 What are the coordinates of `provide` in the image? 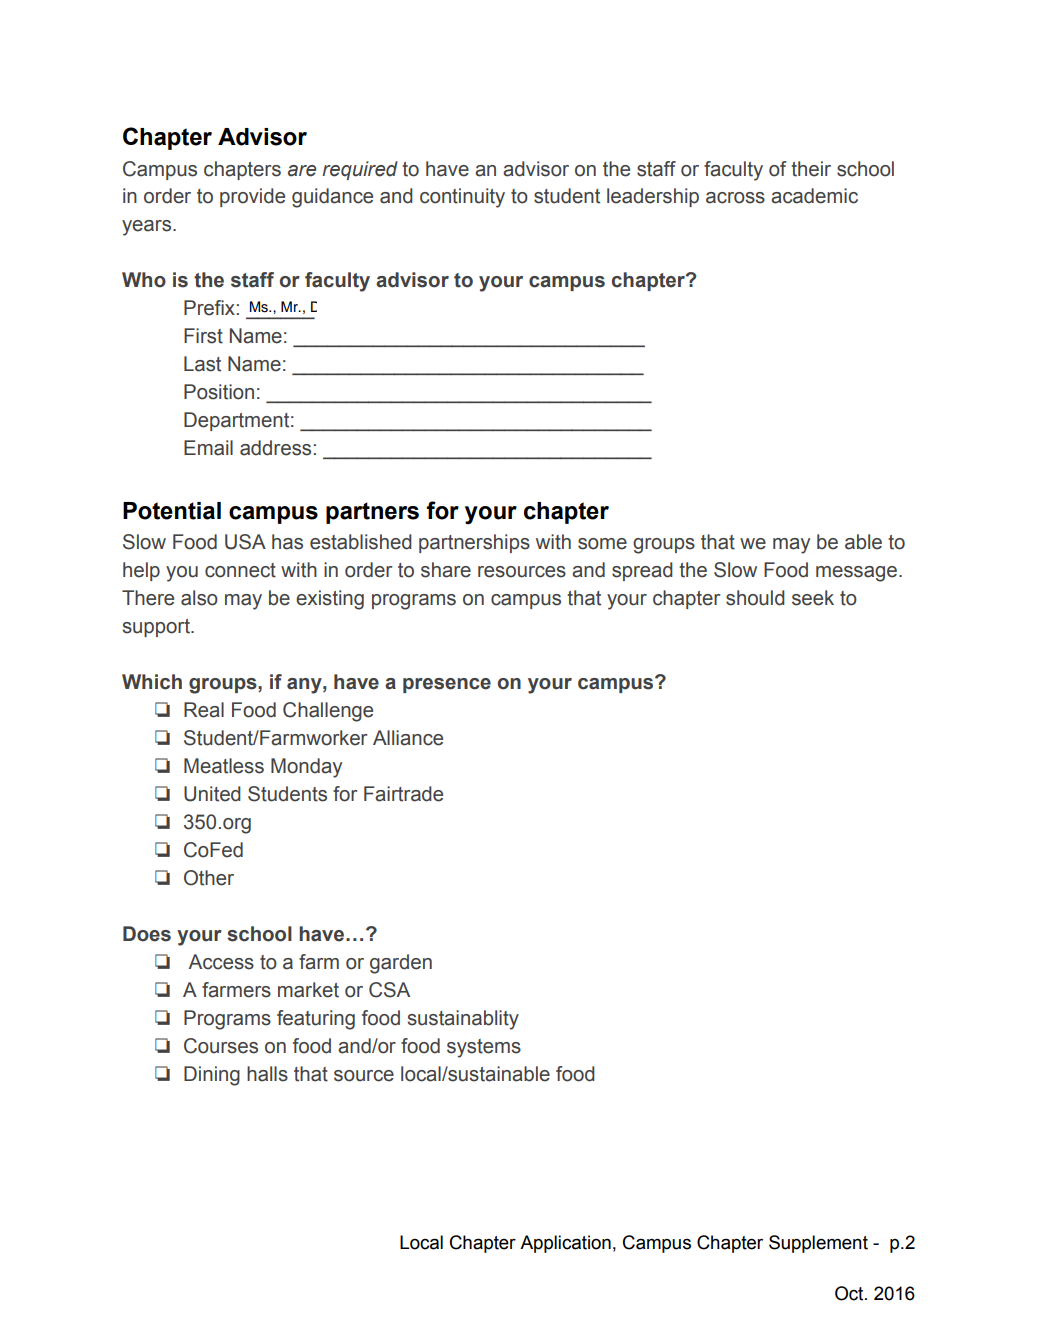 It's located at (252, 197).
